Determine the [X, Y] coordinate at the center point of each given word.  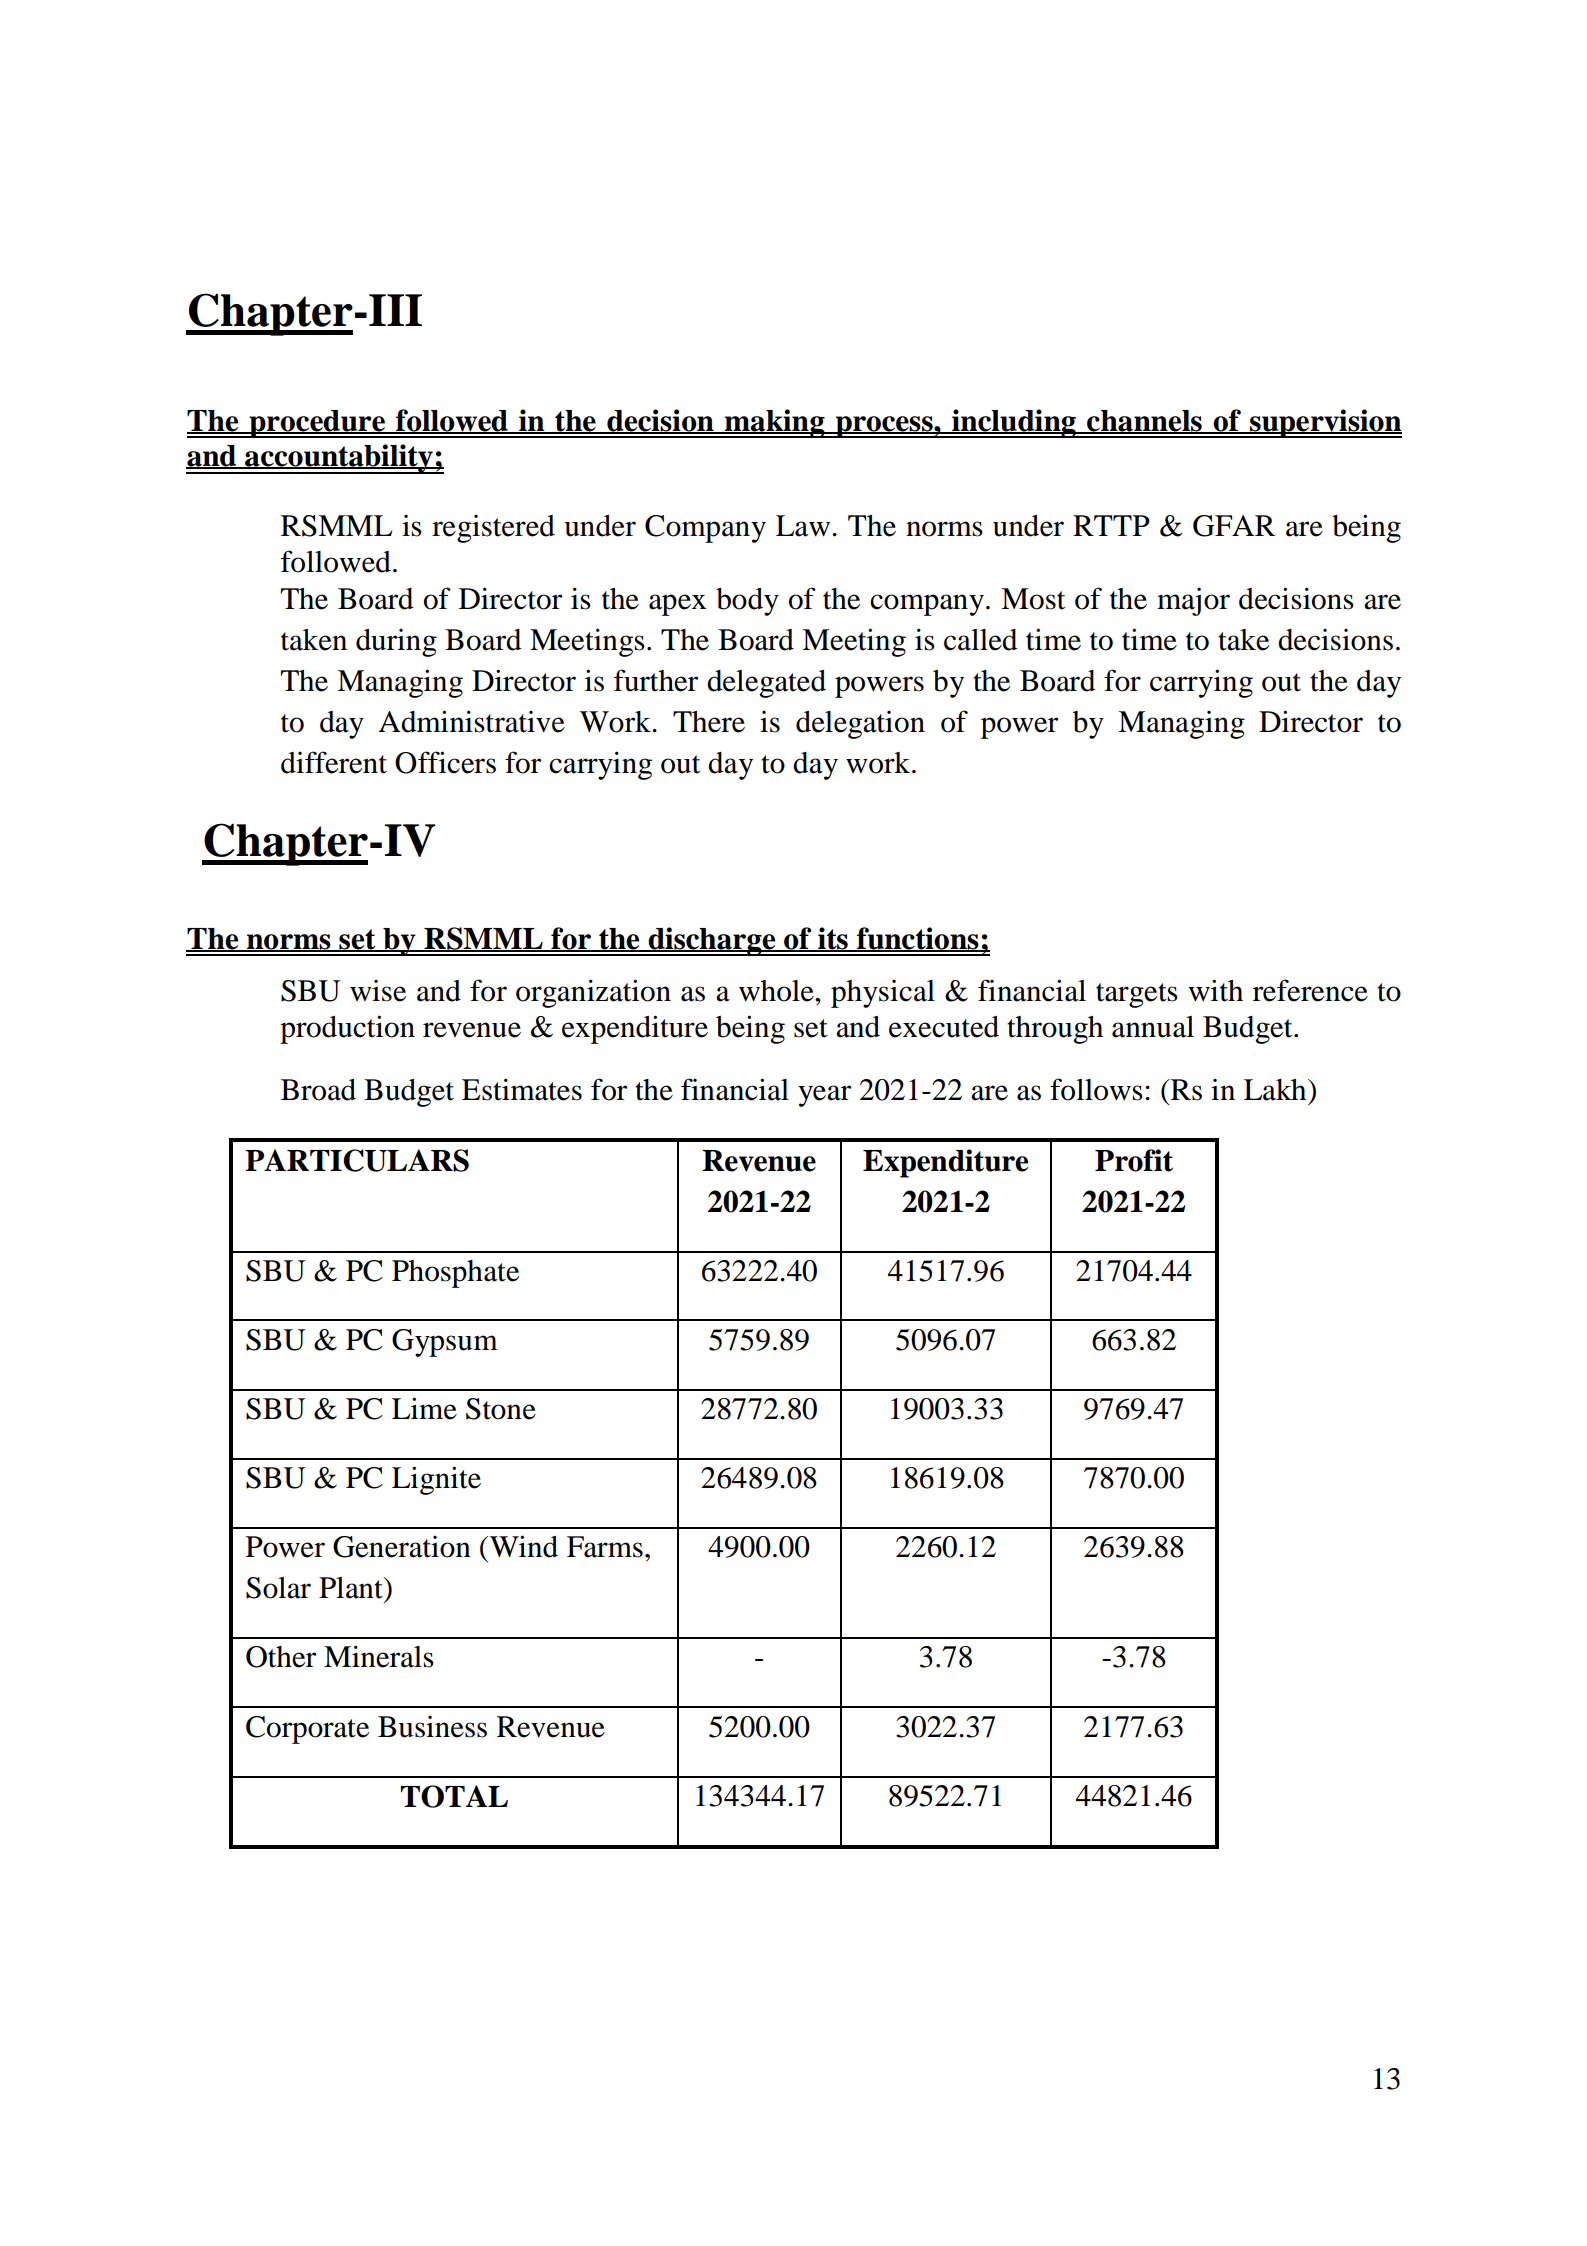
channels [1144, 422]
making [775, 423]
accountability [339, 459]
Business [432, 1727]
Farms [605, 1547]
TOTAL [454, 1796]
